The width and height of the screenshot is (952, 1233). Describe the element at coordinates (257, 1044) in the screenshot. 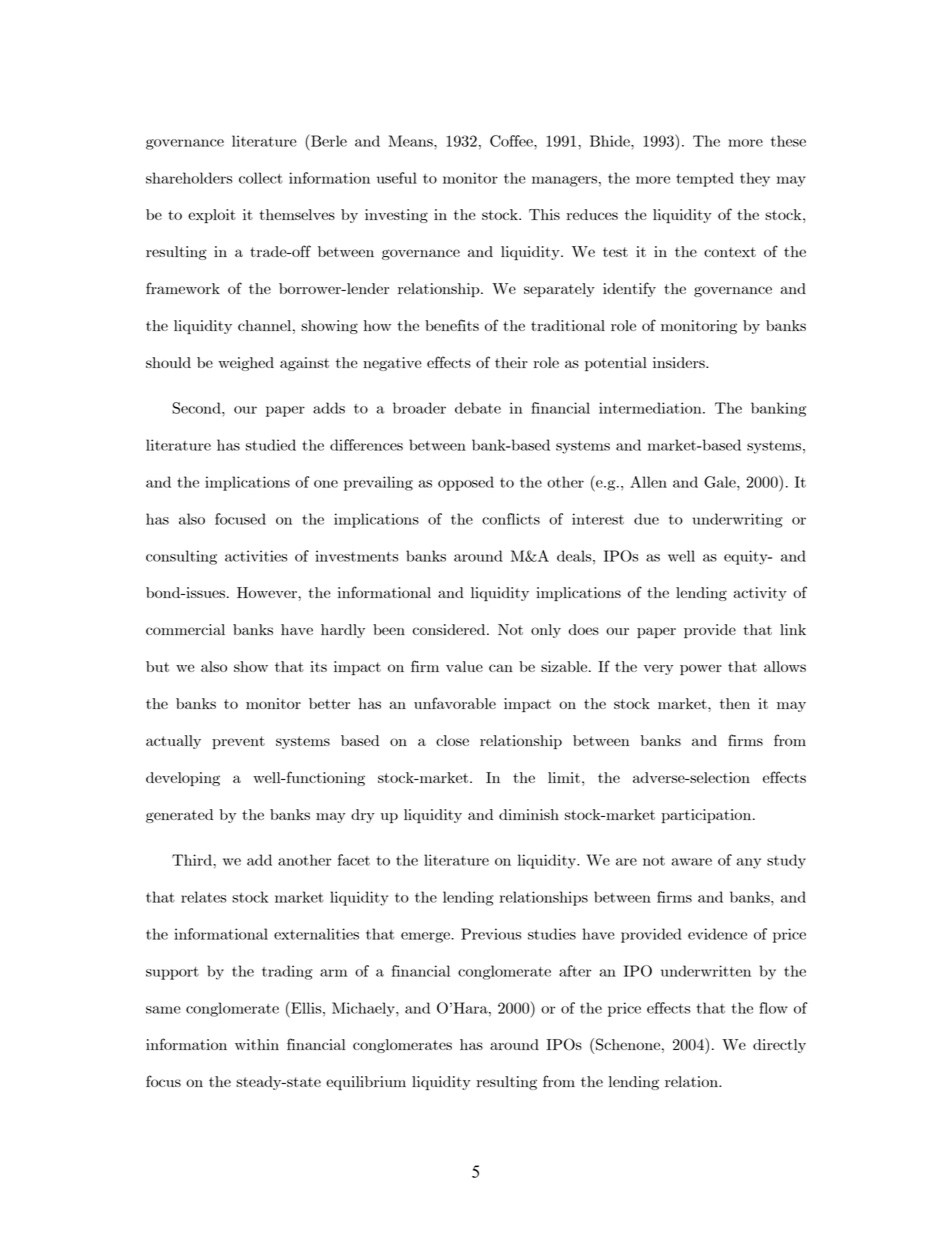

I see `within` at that location.
